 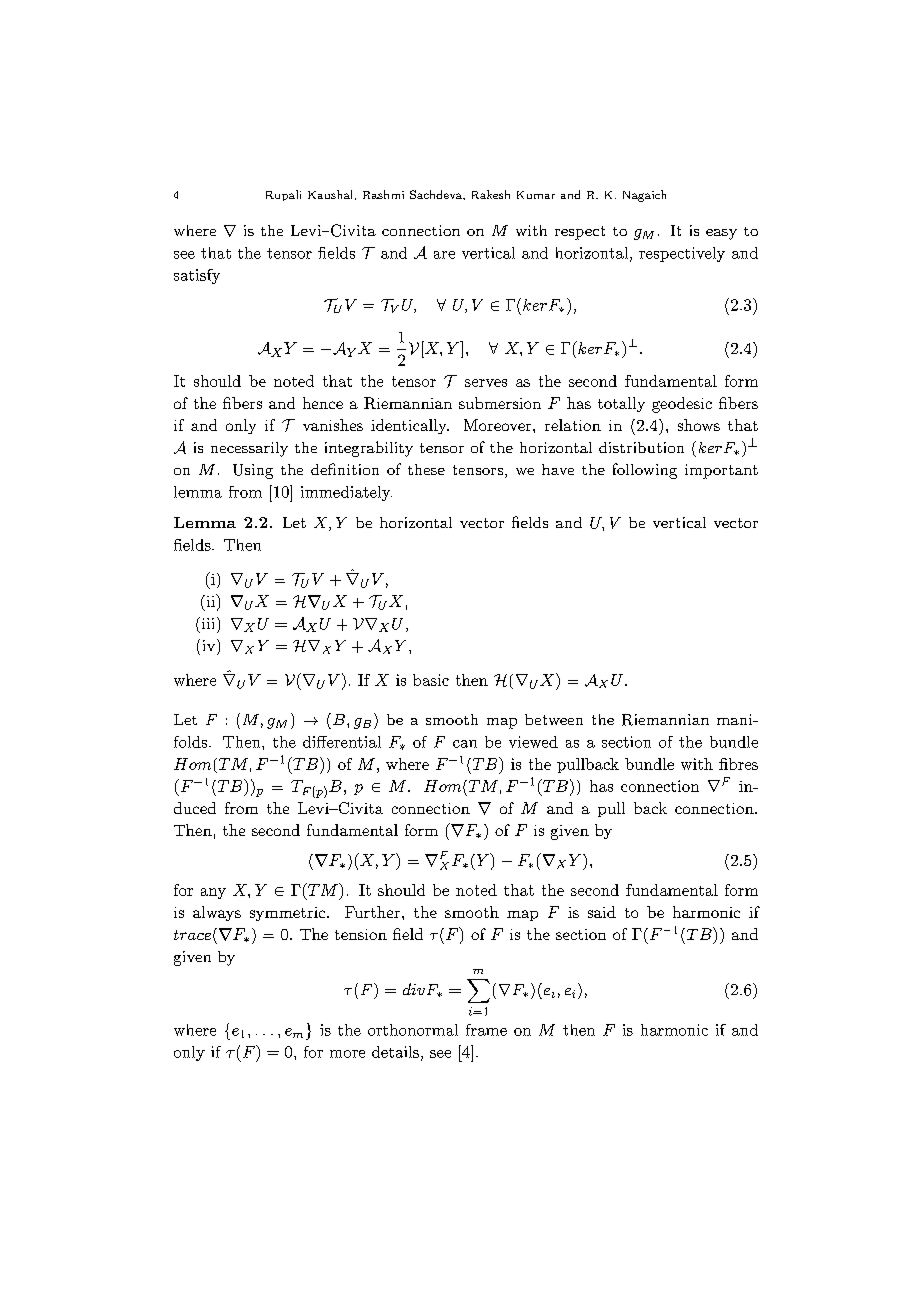 What do you see at coordinates (395, 1052) in the screenshot?
I see `details` at bounding box center [395, 1052].
